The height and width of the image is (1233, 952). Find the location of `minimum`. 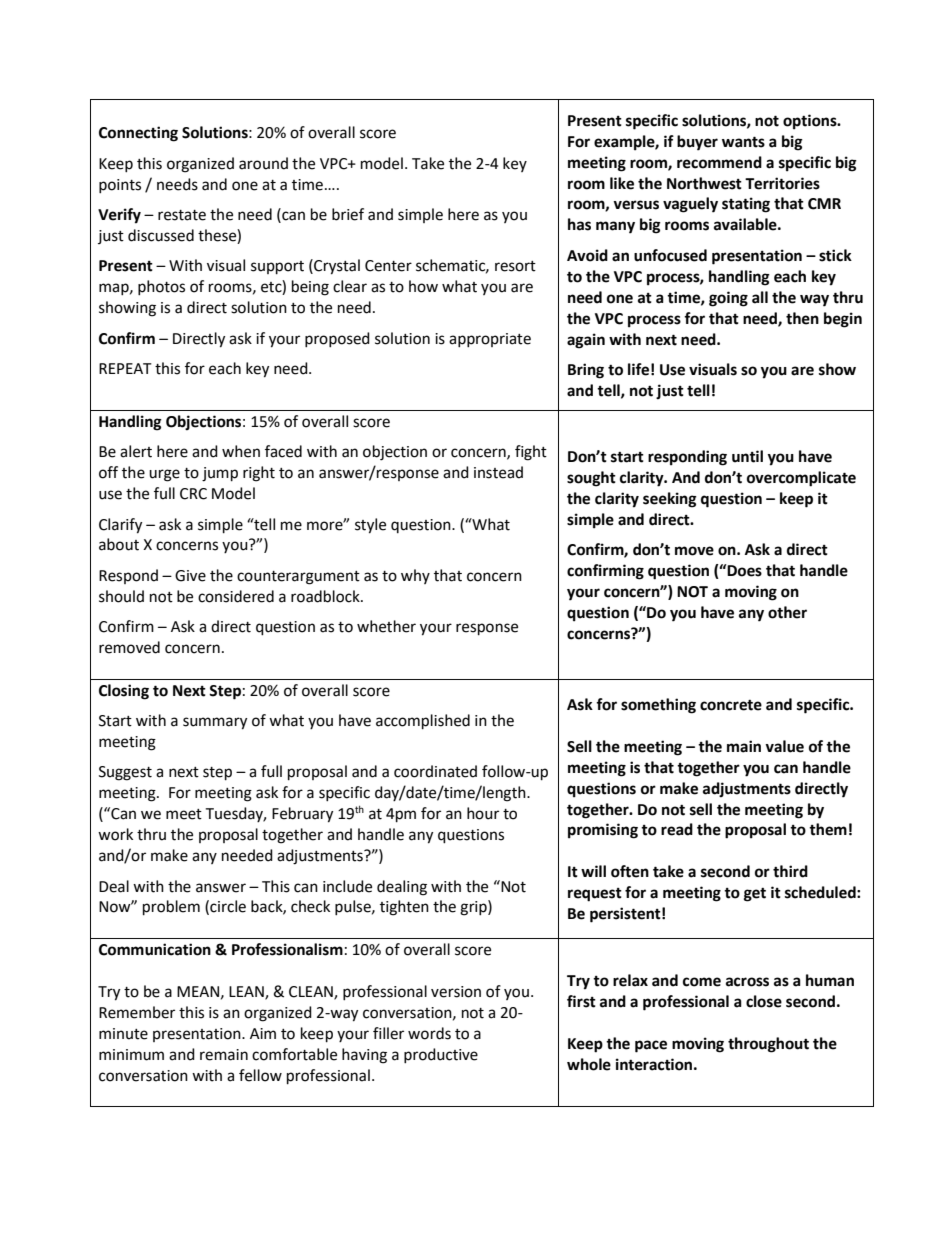

minimum is located at coordinates (131, 1055).
